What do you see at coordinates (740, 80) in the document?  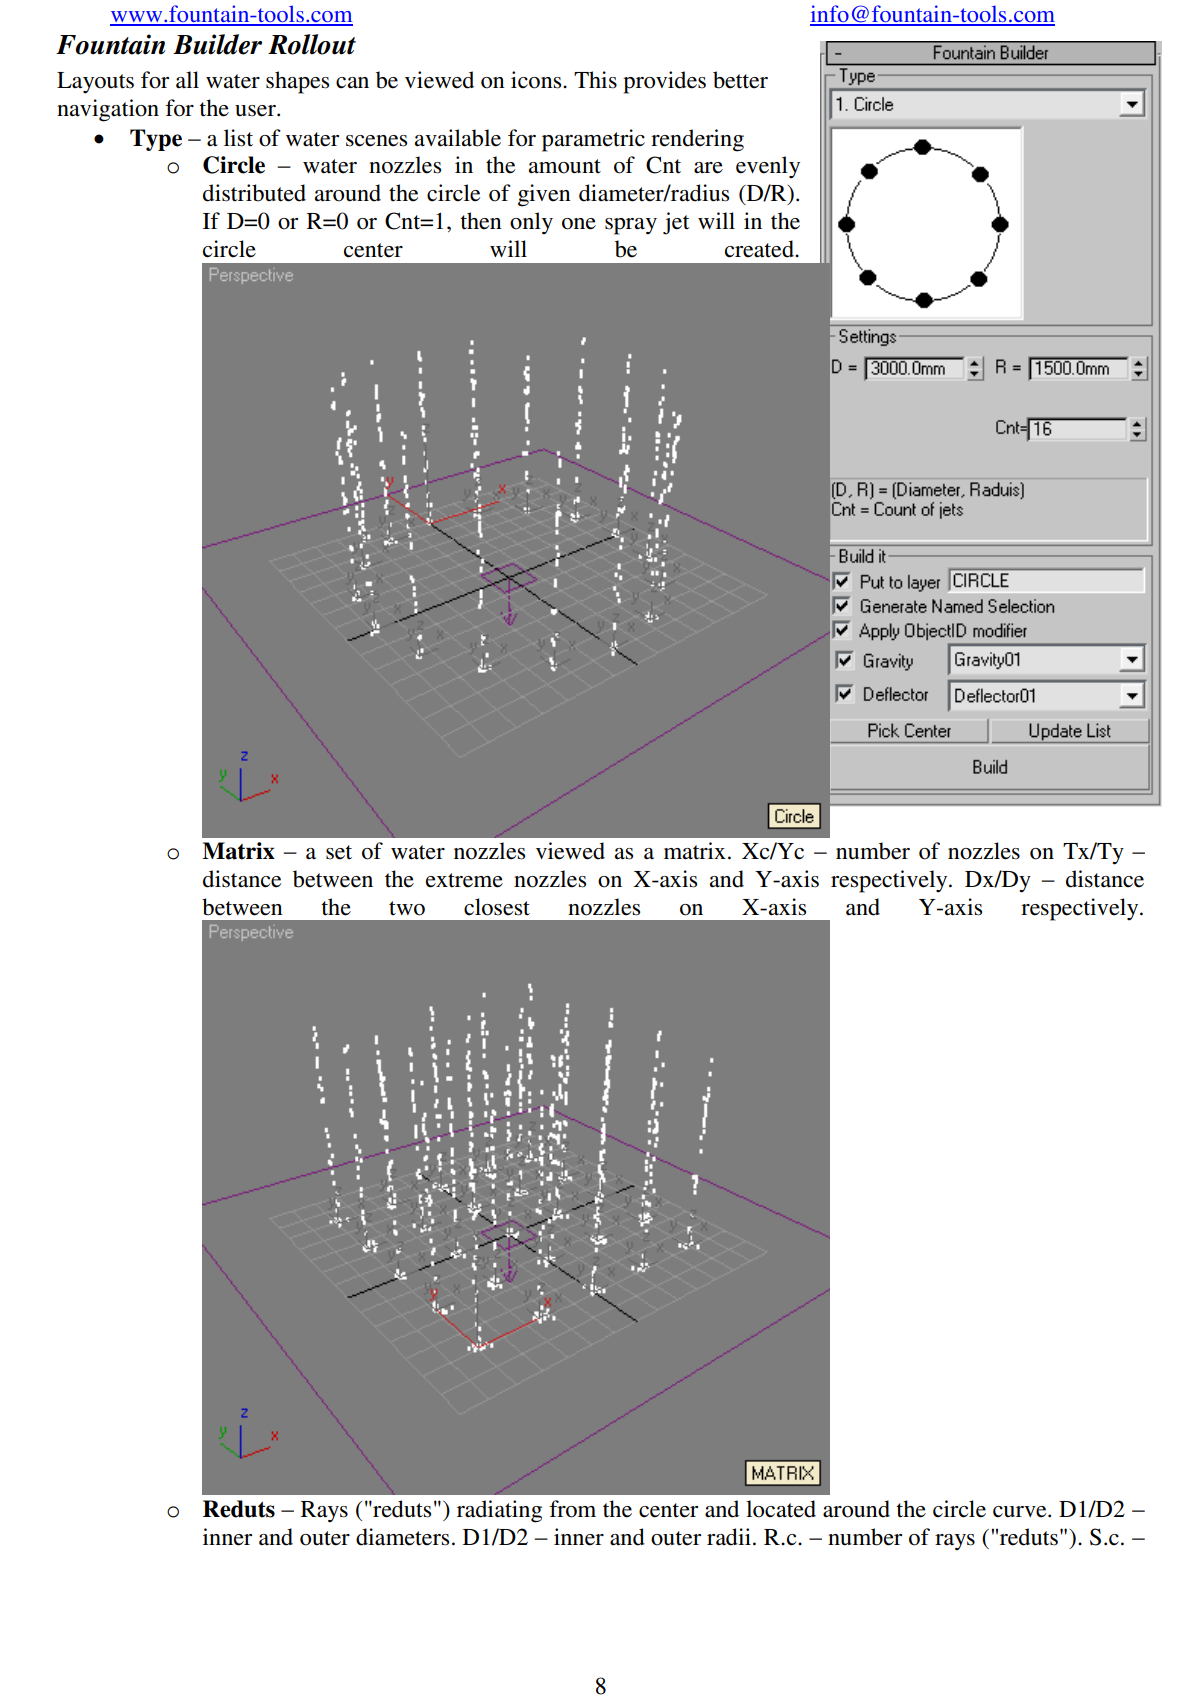 I see `better` at bounding box center [740, 80].
